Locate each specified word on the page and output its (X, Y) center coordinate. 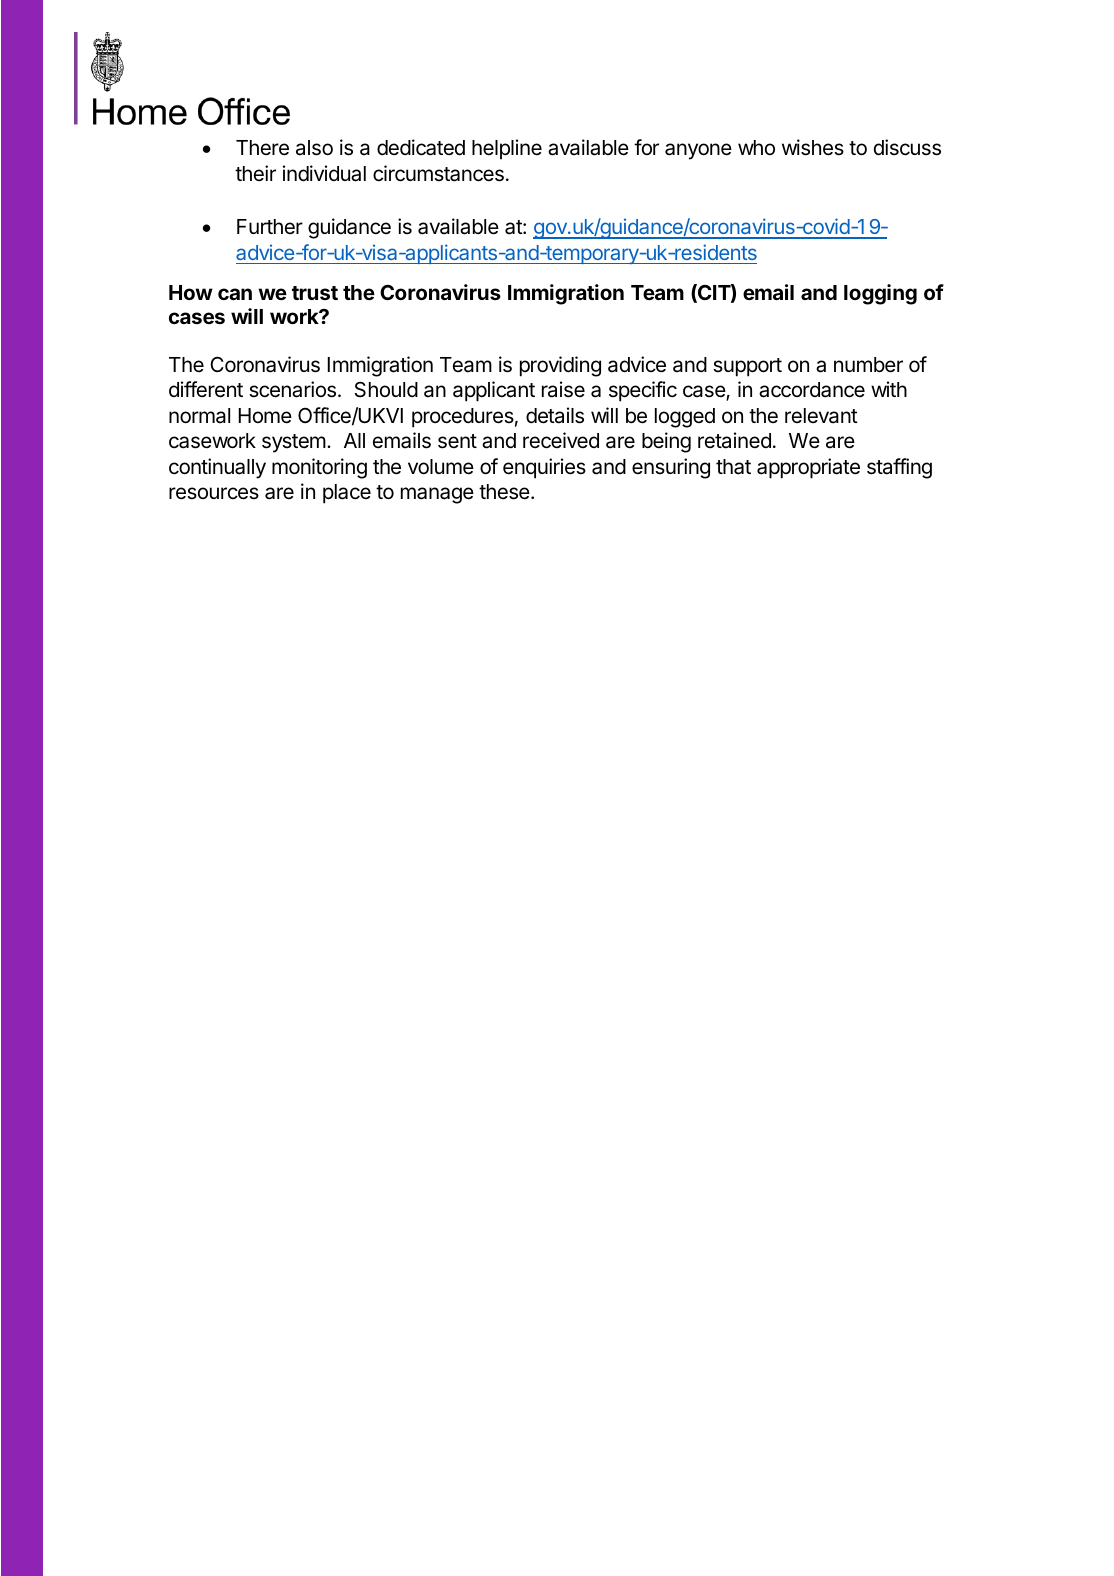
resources (214, 493)
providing (560, 366)
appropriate (808, 468)
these (504, 492)
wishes (813, 147)
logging (880, 294)
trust (315, 293)
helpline (507, 149)
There (262, 148)
